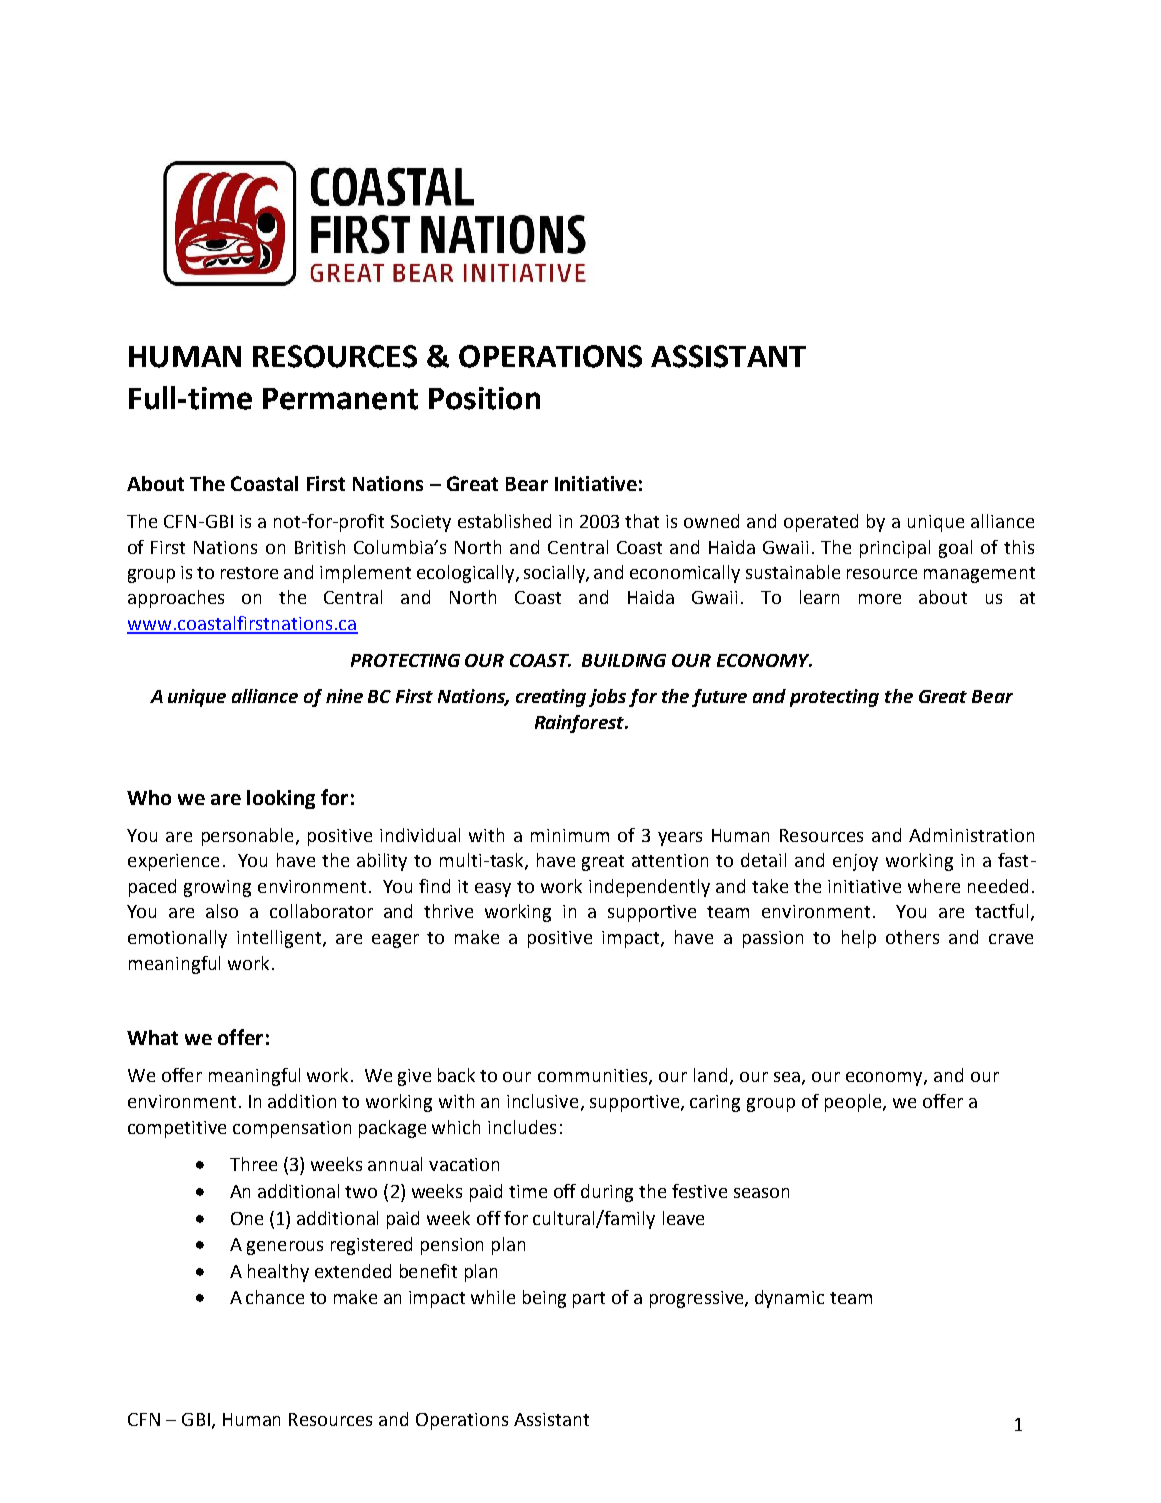  I want to click on minimum, so click(570, 835).
